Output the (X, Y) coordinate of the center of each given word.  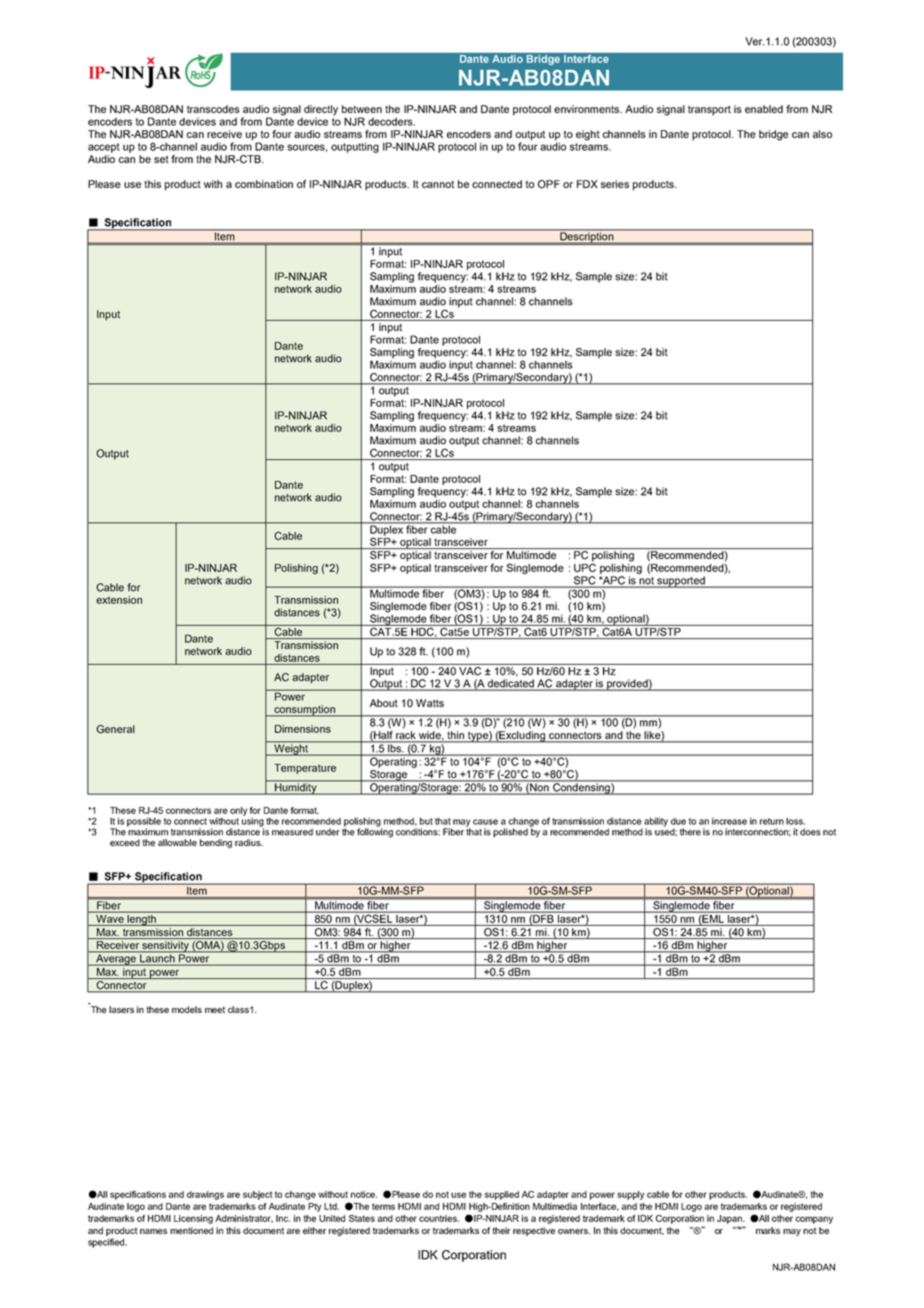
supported (681, 582)
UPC (585, 566)
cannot (438, 184)
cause (485, 822)
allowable (177, 842)
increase (729, 821)
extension (119, 600)
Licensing (193, 1219)
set (161, 159)
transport (709, 110)
